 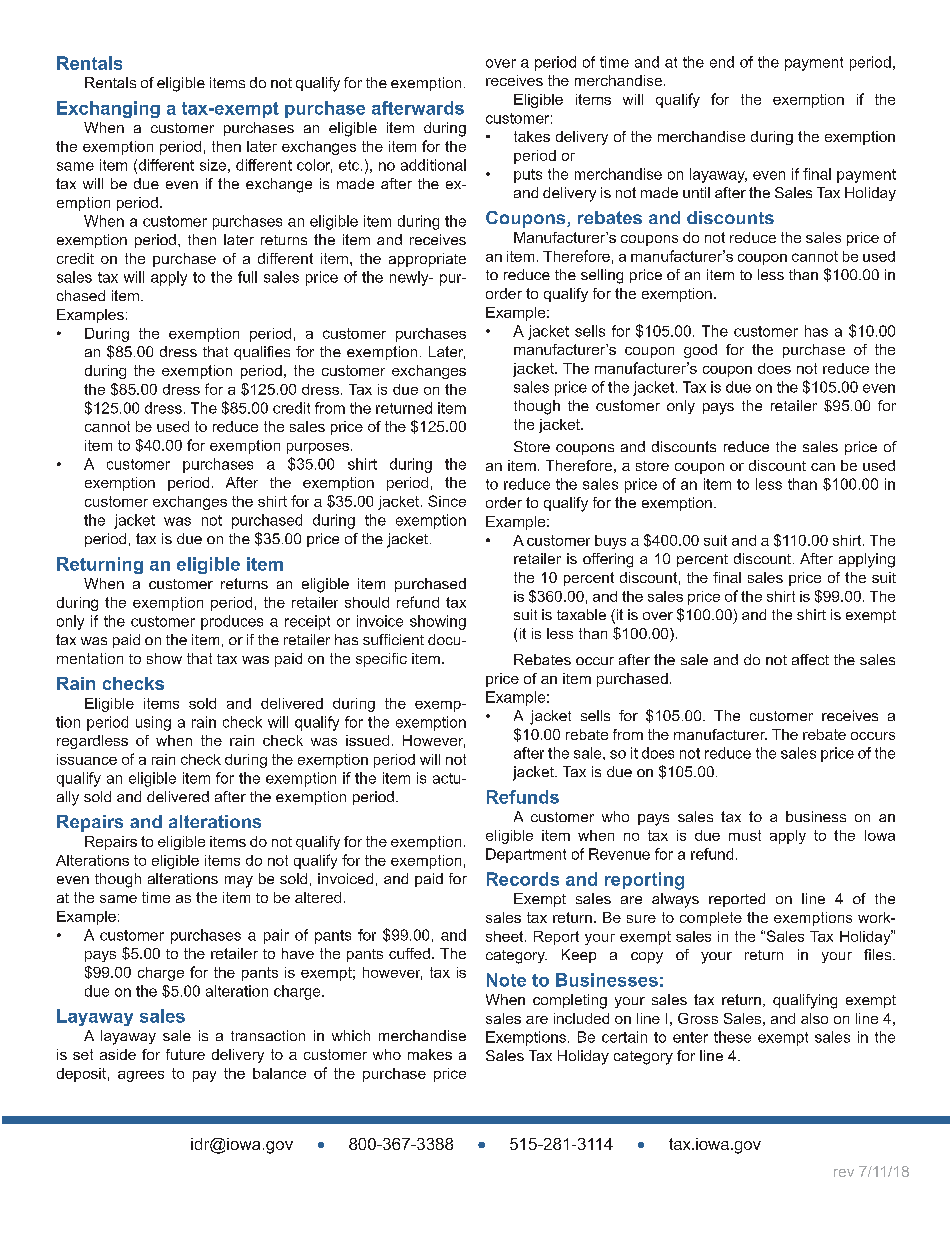 What do you see at coordinates (745, 835) in the document?
I see `must` at bounding box center [745, 835].
